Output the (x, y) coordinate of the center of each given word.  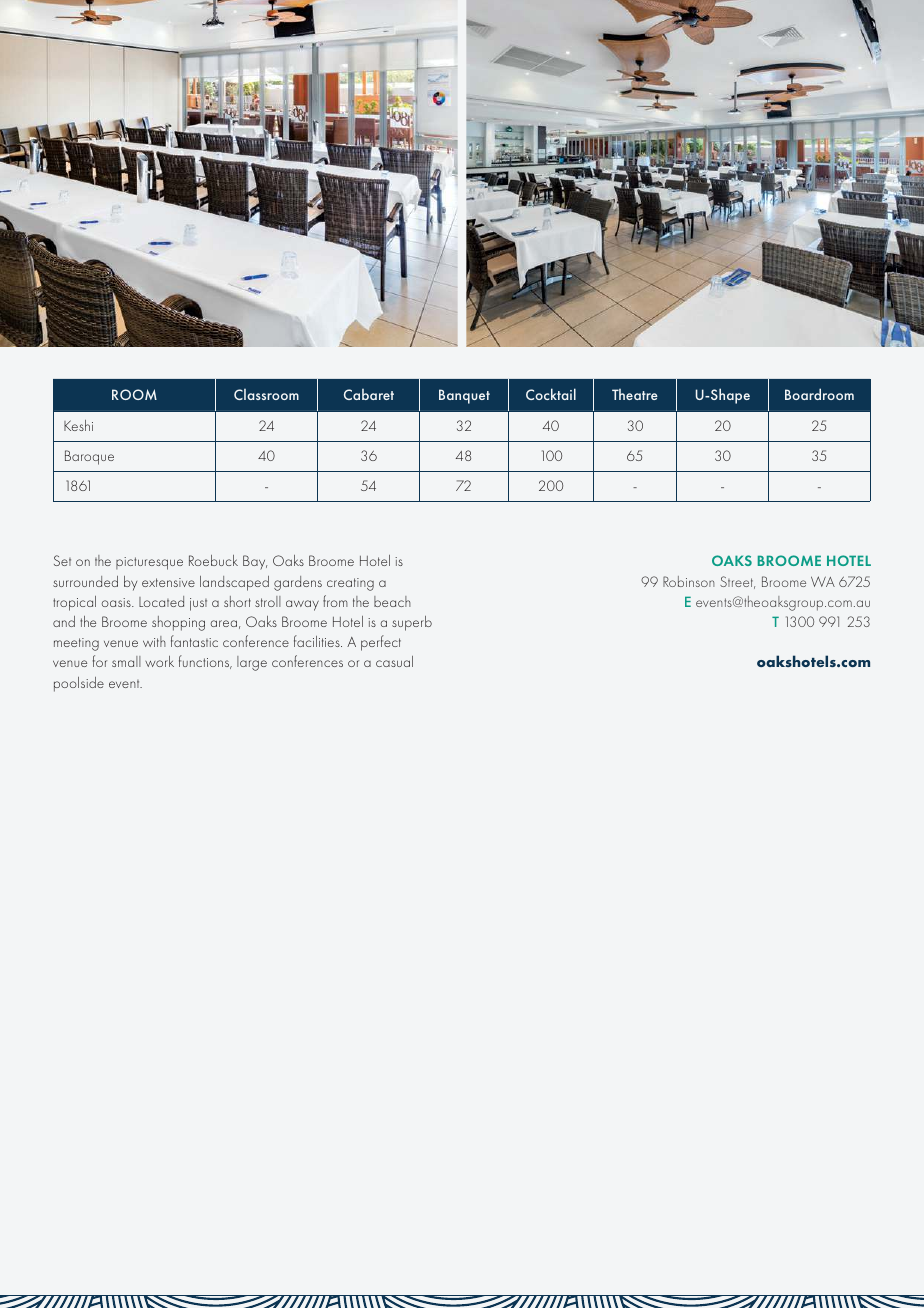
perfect (381, 643)
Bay (255, 562)
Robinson (688, 581)
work (159, 661)
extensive (168, 582)
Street (737, 582)
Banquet (464, 396)
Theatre (635, 394)
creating (350, 584)
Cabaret (369, 394)
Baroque (89, 457)
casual (394, 661)
